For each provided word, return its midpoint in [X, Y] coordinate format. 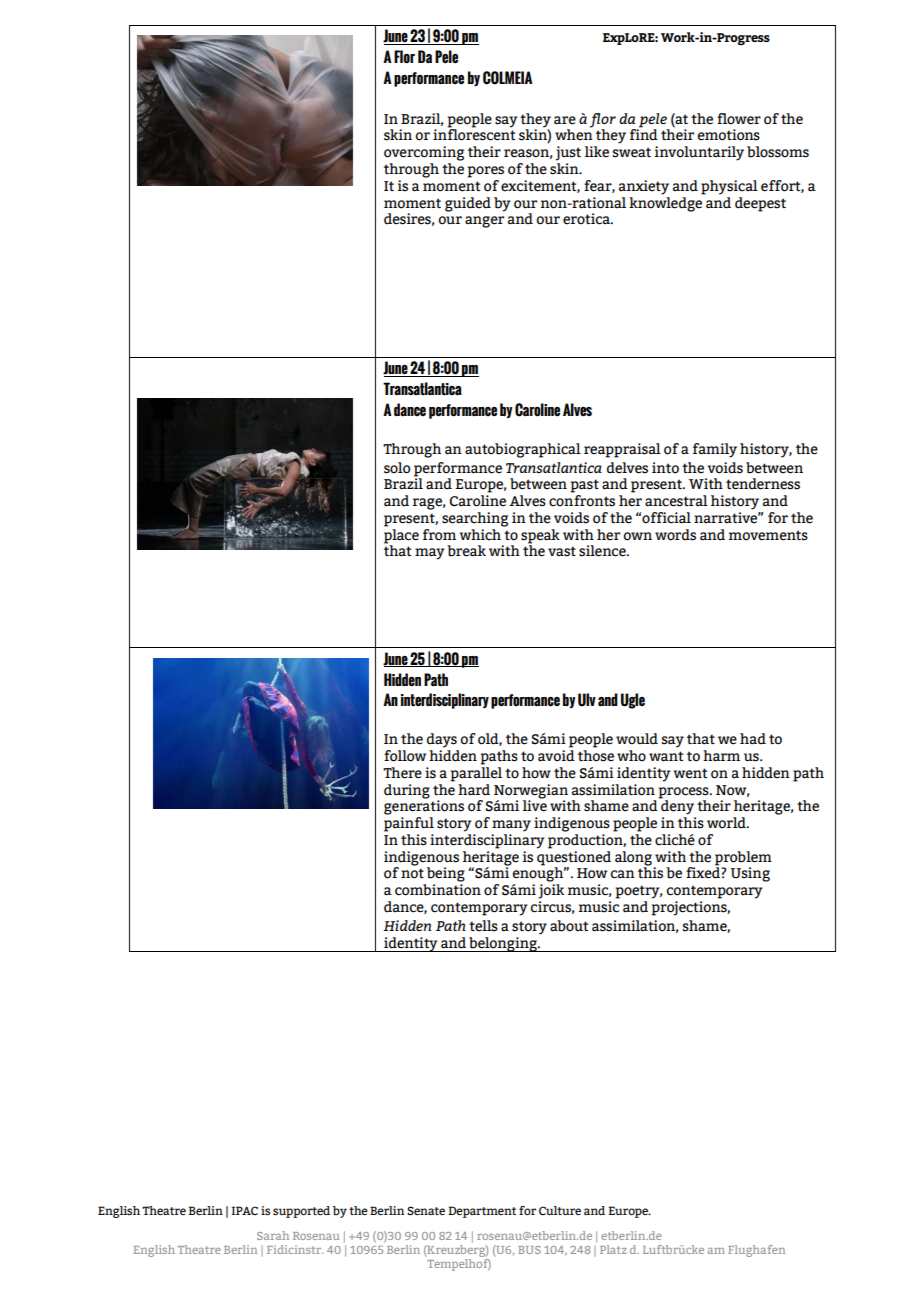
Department [482, 1212]
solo [397, 468]
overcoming [424, 153]
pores [485, 172]
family [715, 450]
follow [405, 756]
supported [301, 1212]
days [442, 740]
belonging [503, 944]
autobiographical [523, 450]
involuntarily [699, 153]
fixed [704, 872]
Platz [613, 1249]
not [412, 873]
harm [721, 756]
